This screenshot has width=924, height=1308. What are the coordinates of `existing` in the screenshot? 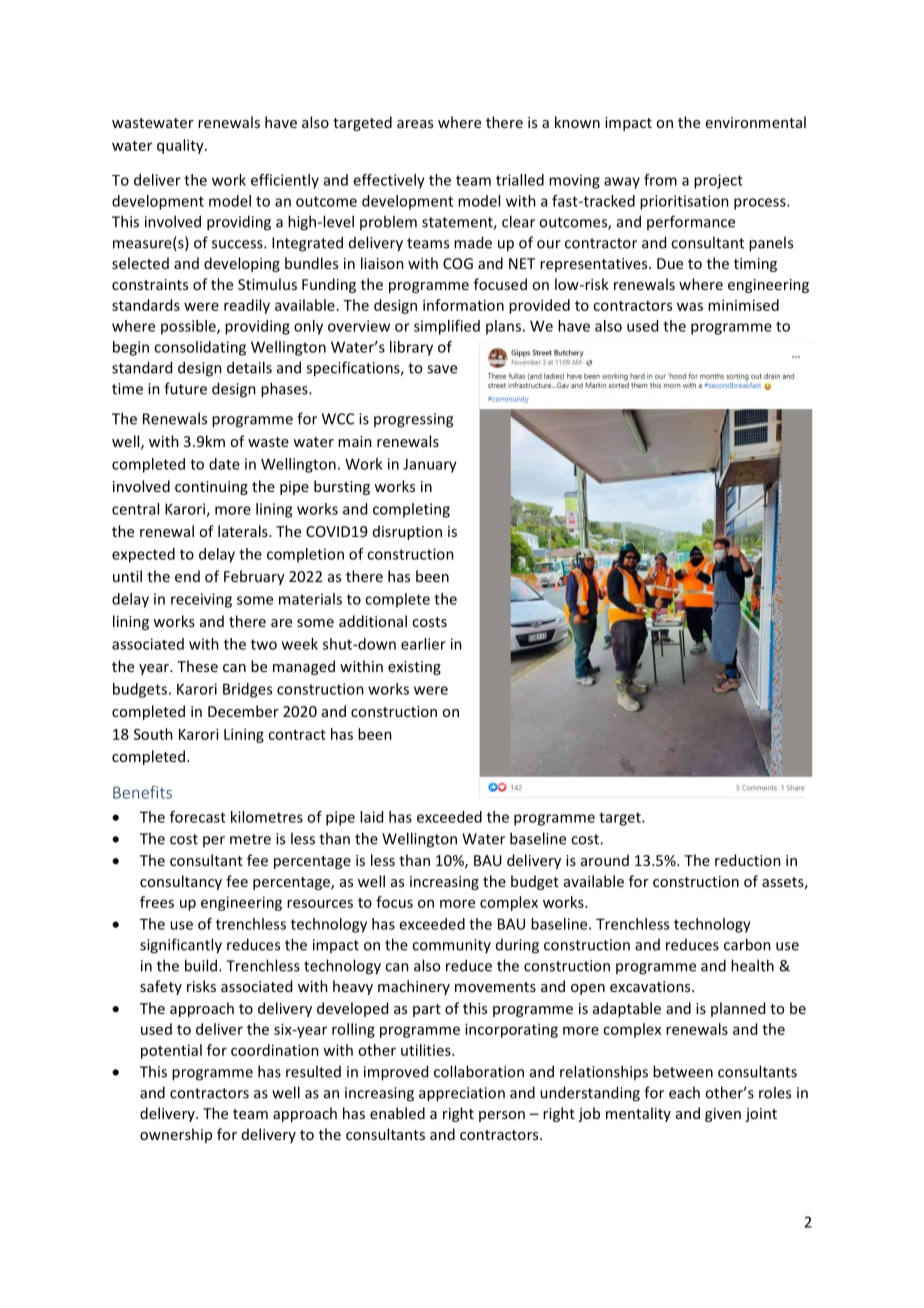 It's located at (414, 668).
